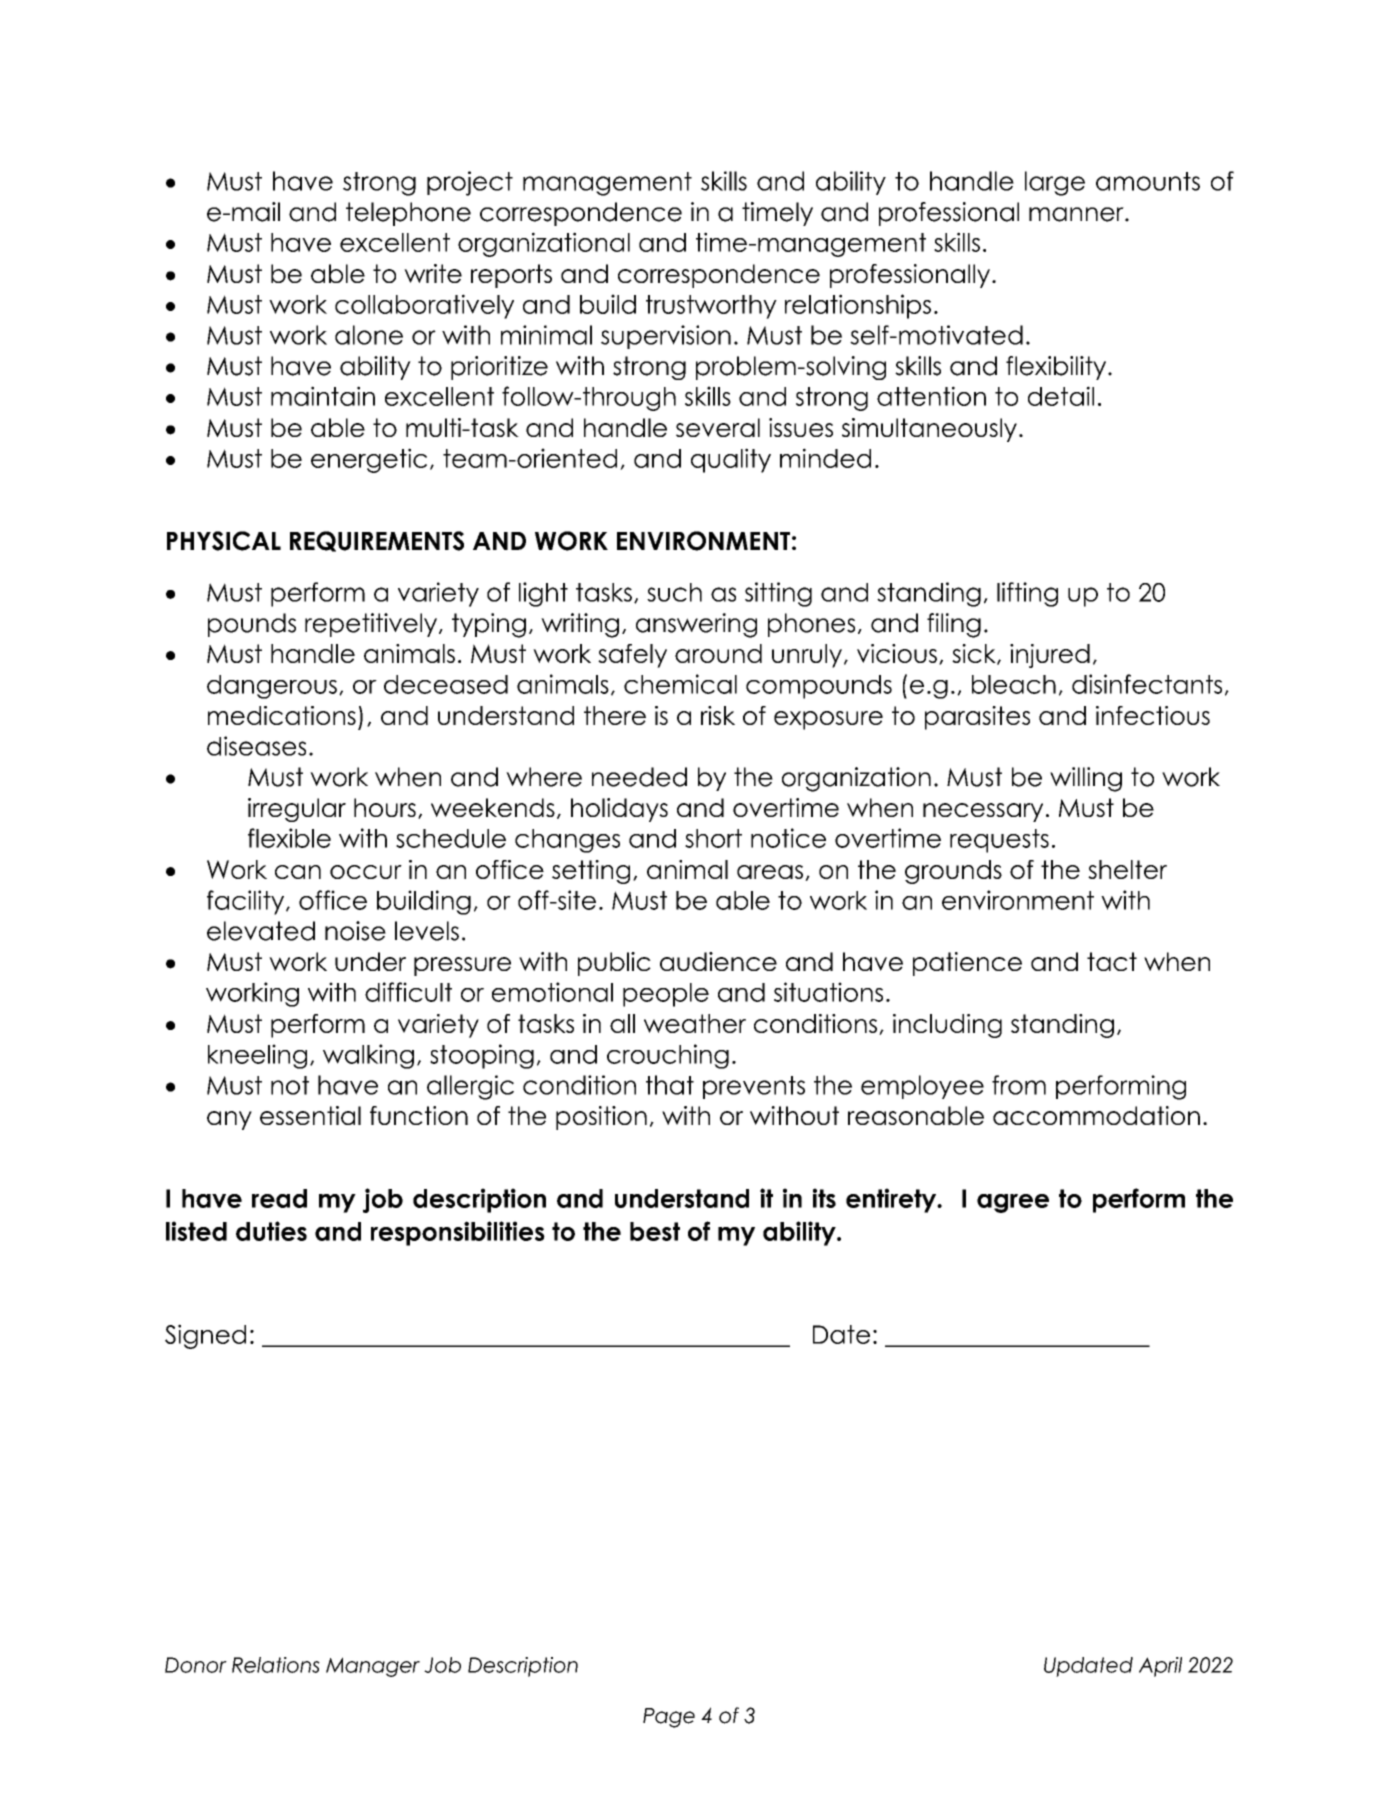 The image size is (1398, 1809). I want to click on noise, so click(355, 931).
